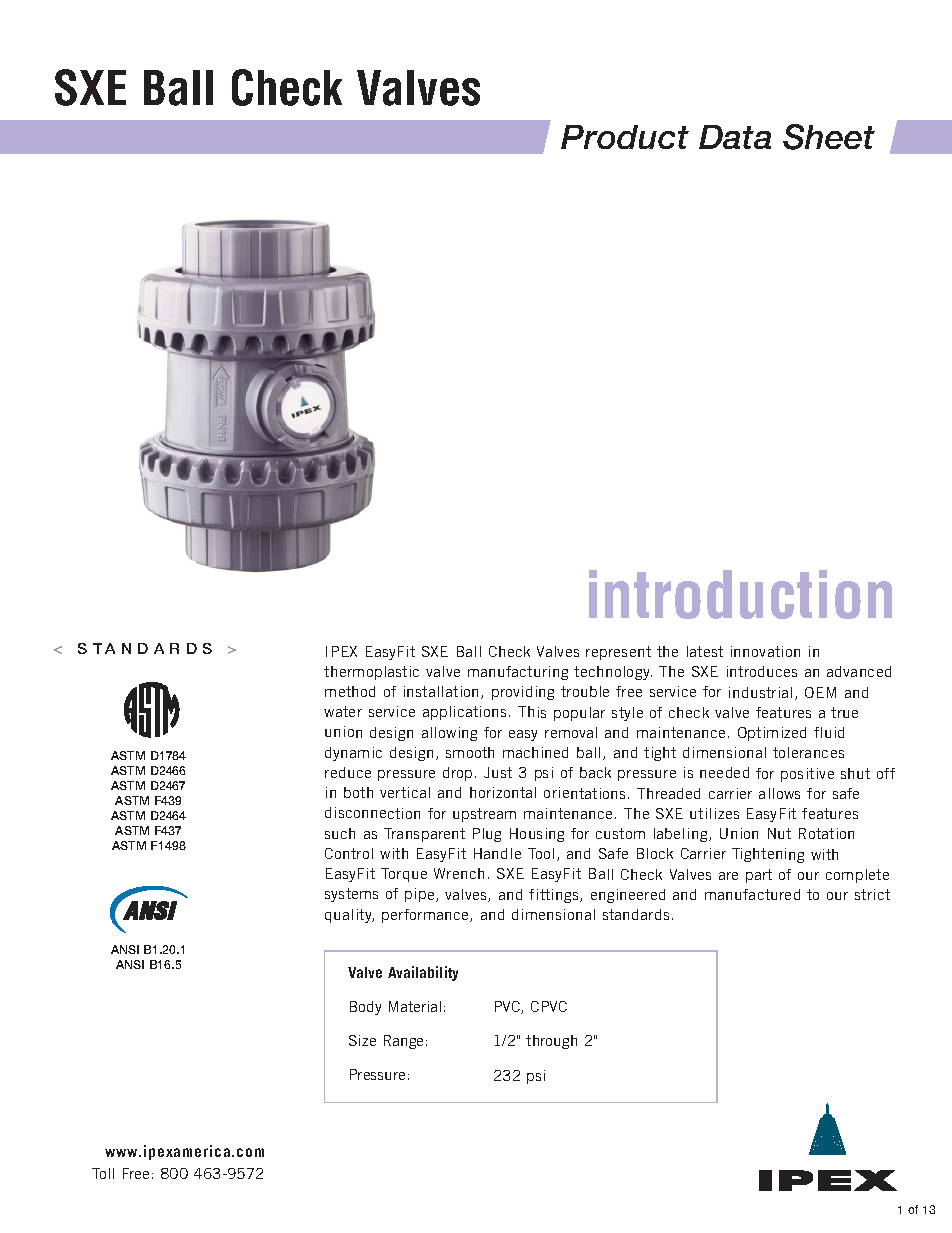 The image size is (952, 1233). Describe the element at coordinates (371, 673) in the screenshot. I see `thermoplastic` at that location.
